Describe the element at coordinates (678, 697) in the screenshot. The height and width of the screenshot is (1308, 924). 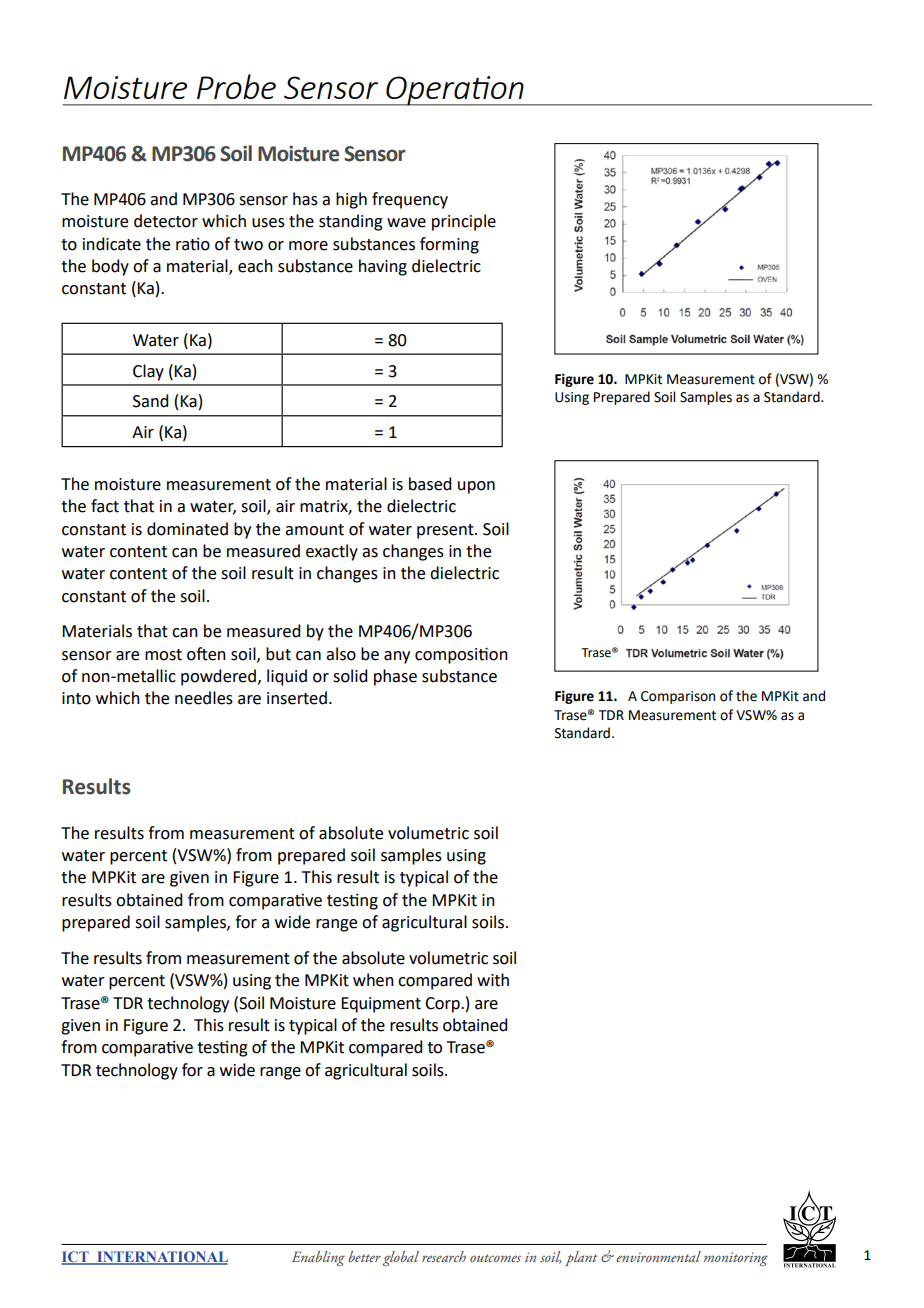
I see `Comparison` at that location.
